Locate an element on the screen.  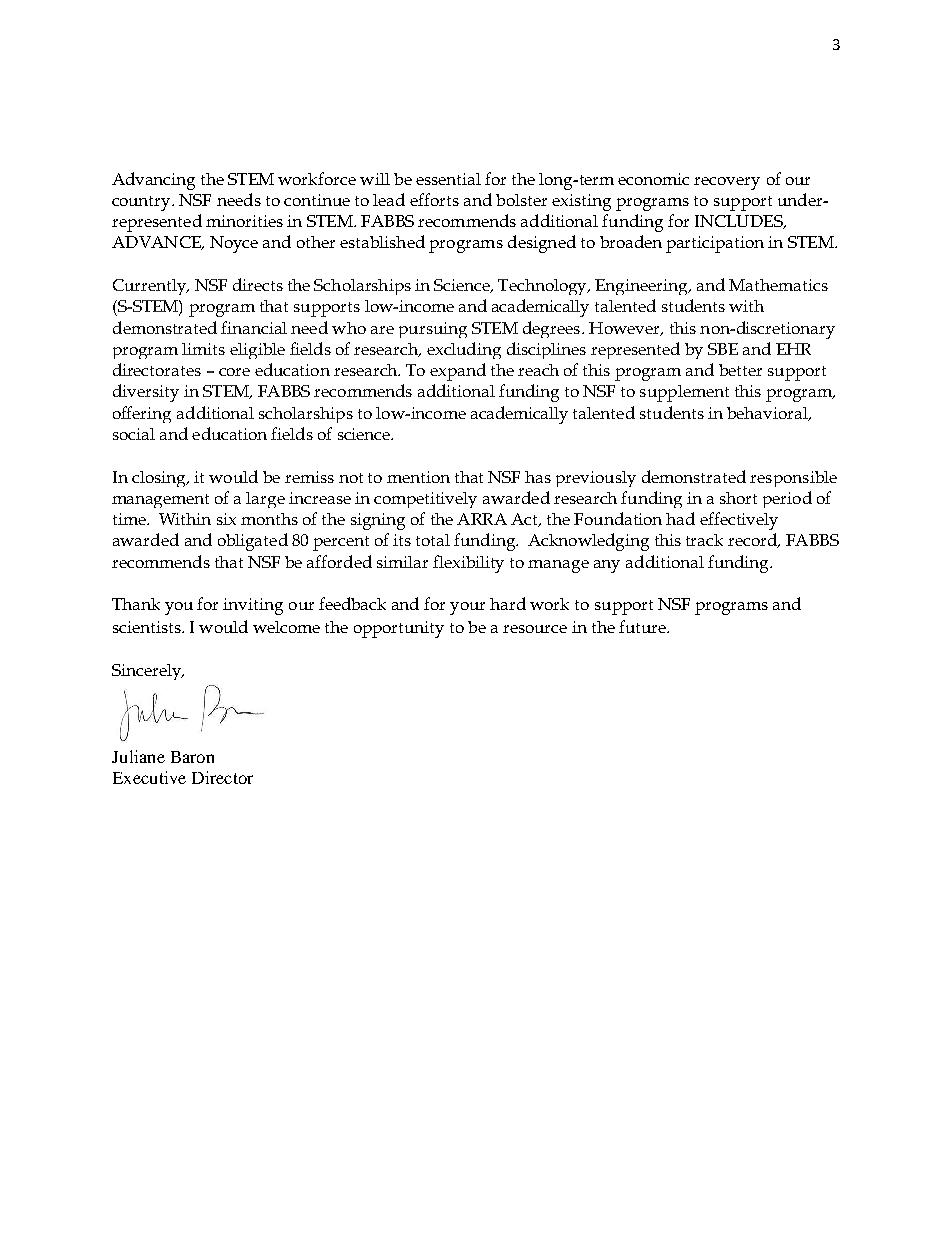
expand is located at coordinates (458, 372).
